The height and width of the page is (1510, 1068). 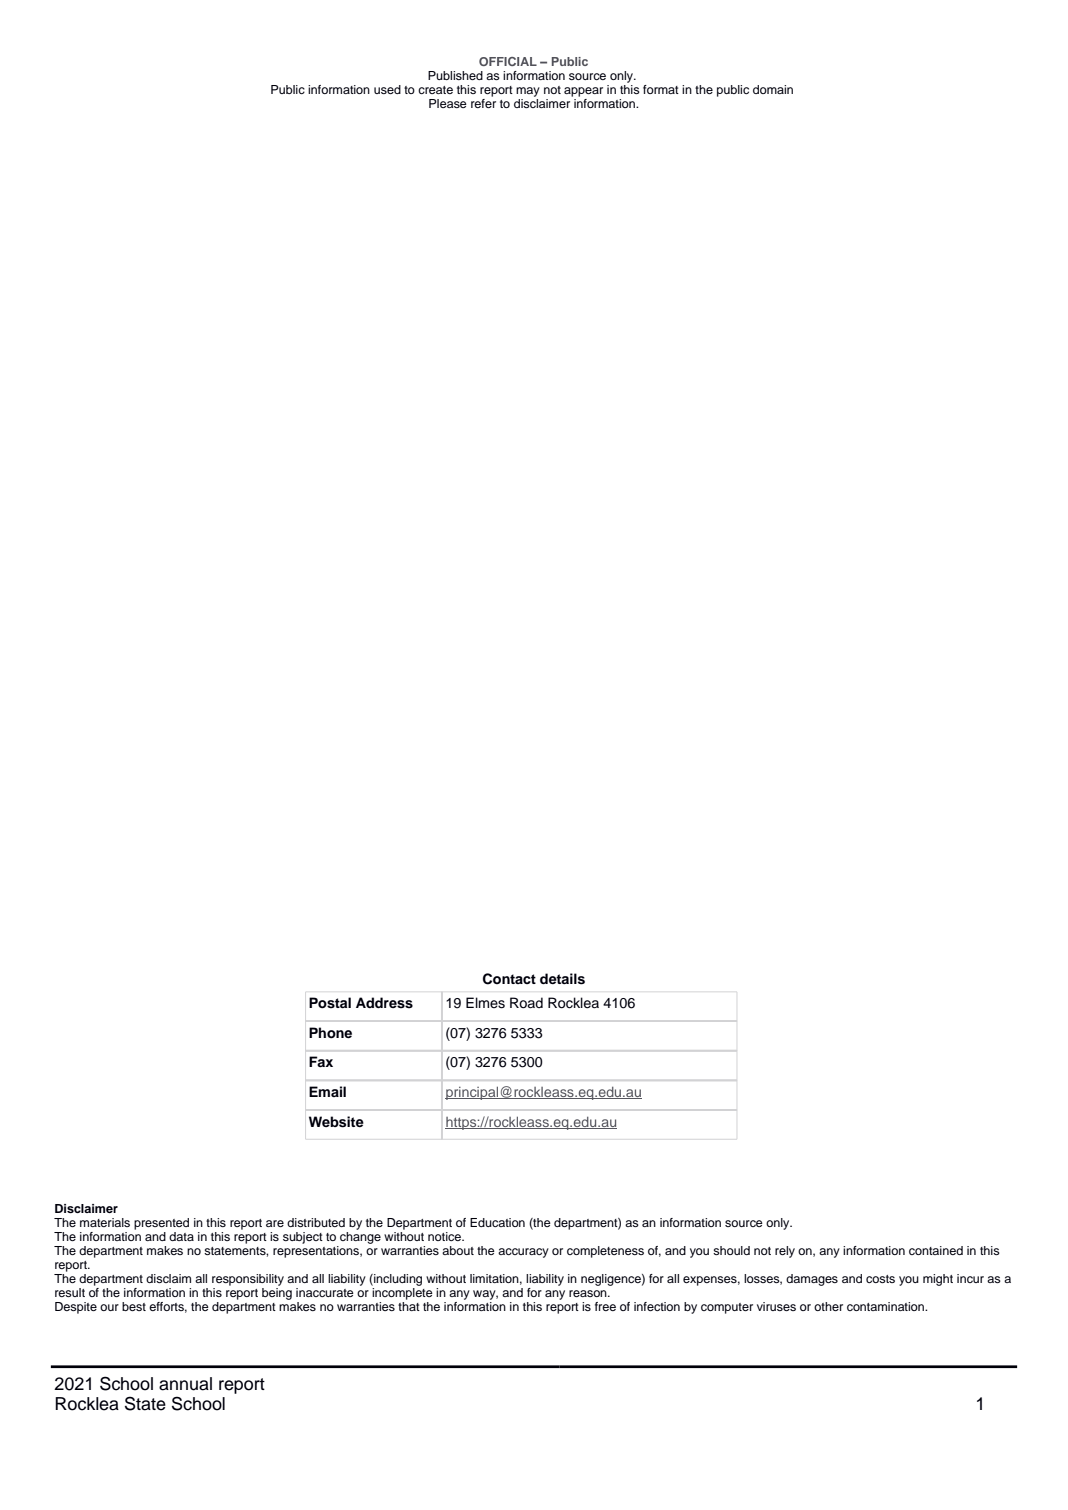 I want to click on appear, so click(x=583, y=92).
